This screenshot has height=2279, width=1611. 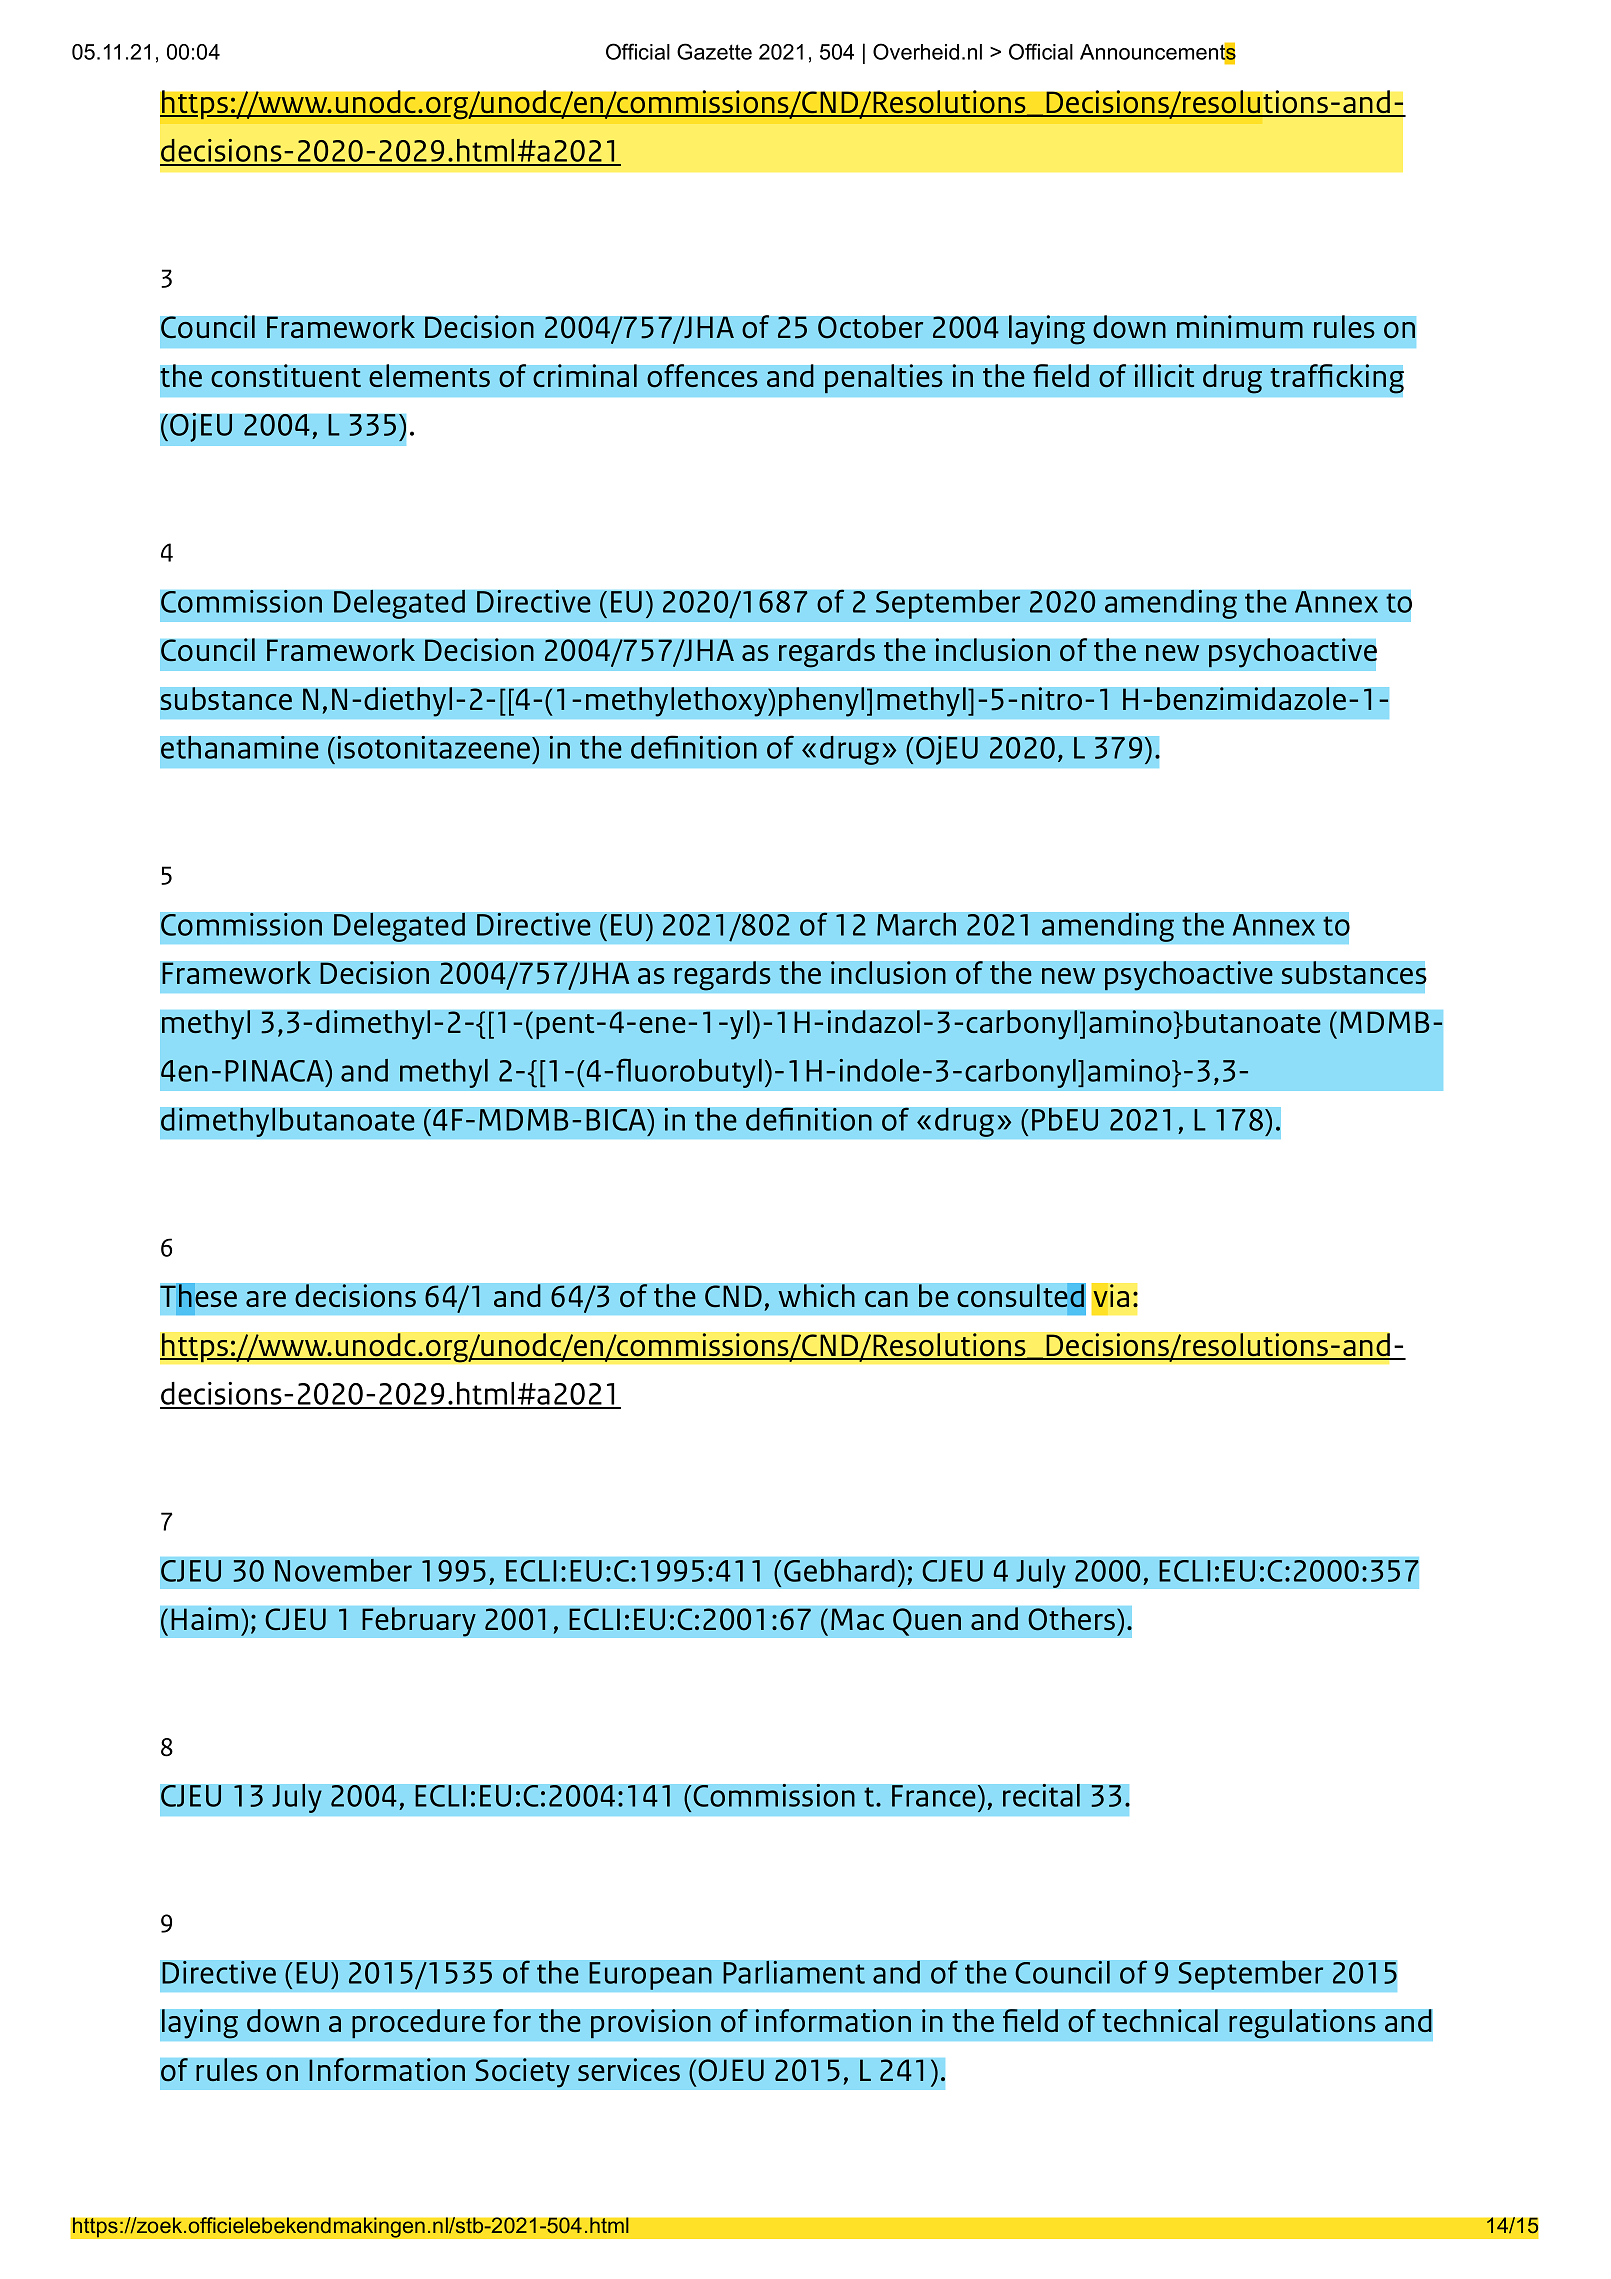 I want to click on elements, so click(x=429, y=376).
